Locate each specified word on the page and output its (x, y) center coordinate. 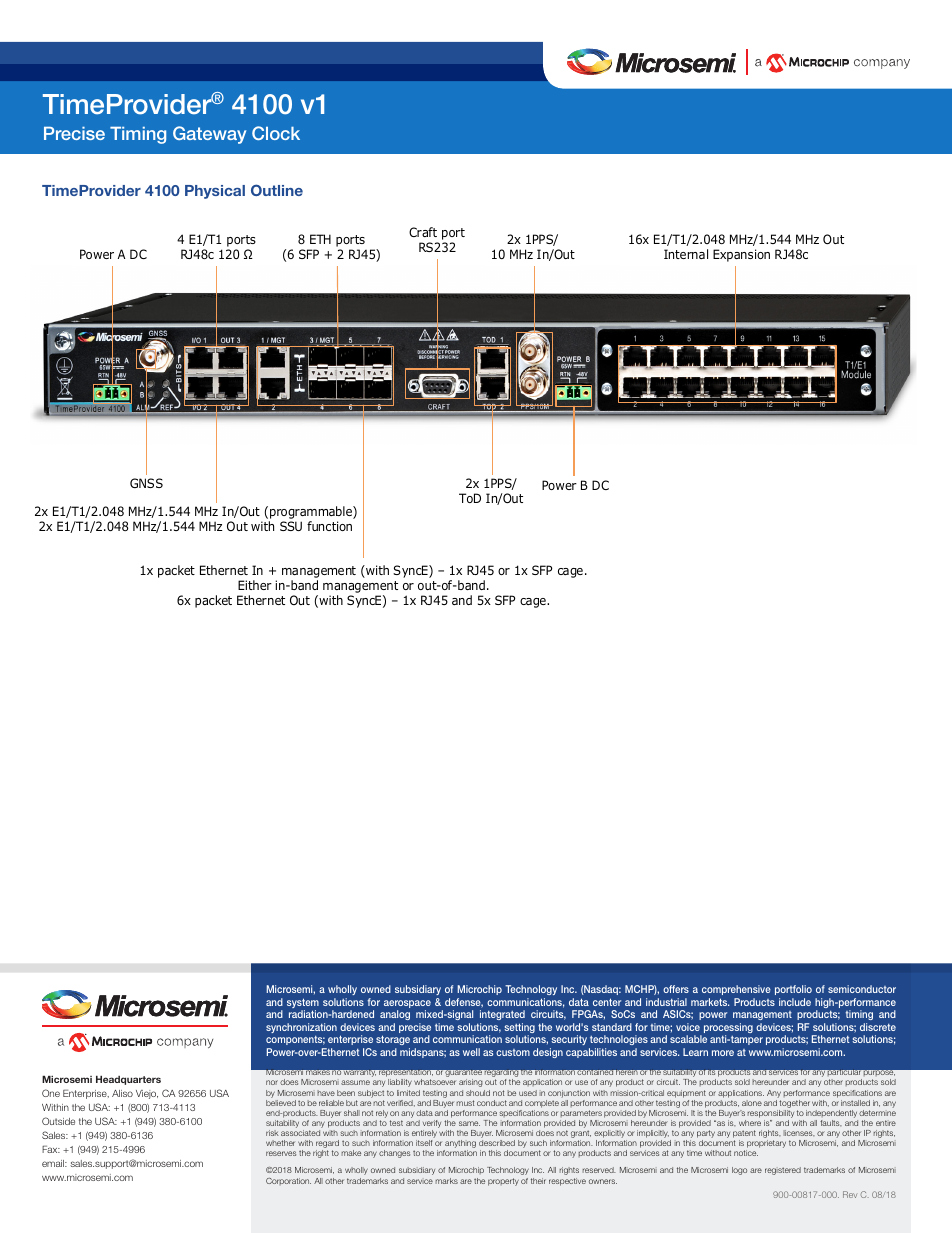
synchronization (301, 1028)
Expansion (741, 255)
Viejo (147, 1094)
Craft (423, 232)
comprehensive (736, 990)
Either (255, 585)
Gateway (209, 135)
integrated (502, 1017)
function (329, 526)
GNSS (146, 483)
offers (676, 989)
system (303, 1004)
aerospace (407, 1005)
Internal (686, 254)
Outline (277, 190)
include (795, 1002)
